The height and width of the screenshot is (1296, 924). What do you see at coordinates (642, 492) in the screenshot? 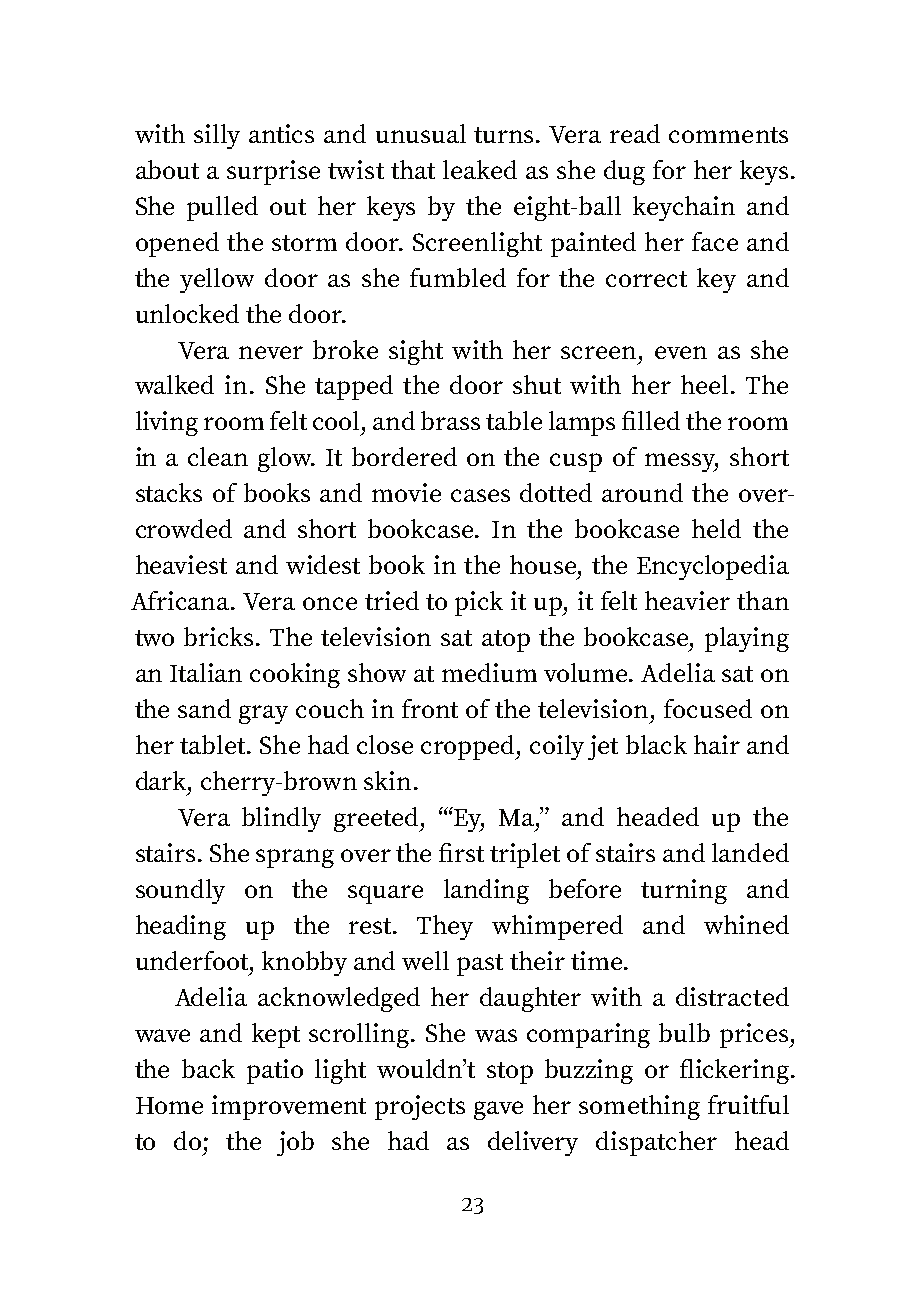
I see `around` at bounding box center [642, 492].
